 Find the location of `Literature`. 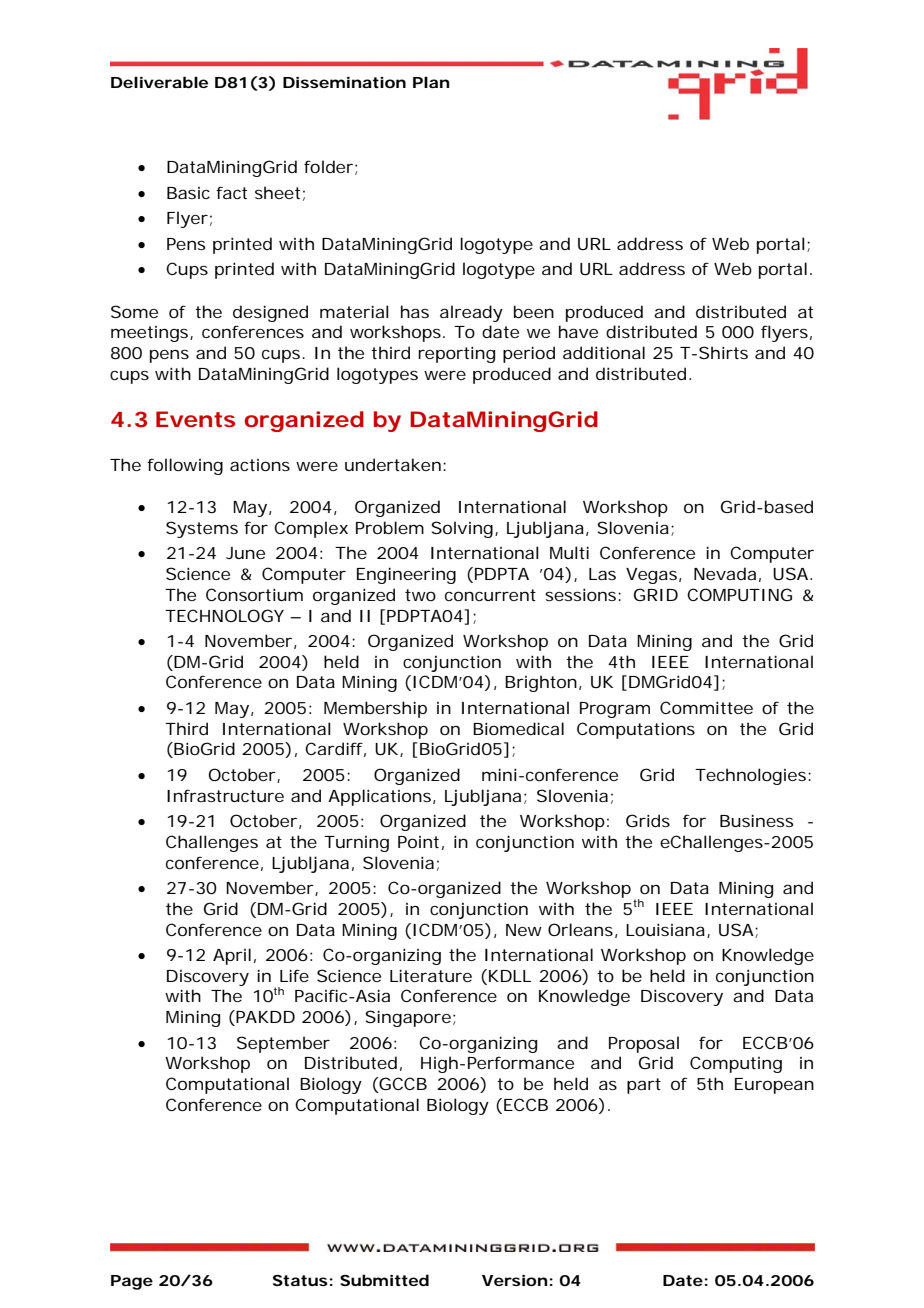

Literature is located at coordinates (431, 975).
